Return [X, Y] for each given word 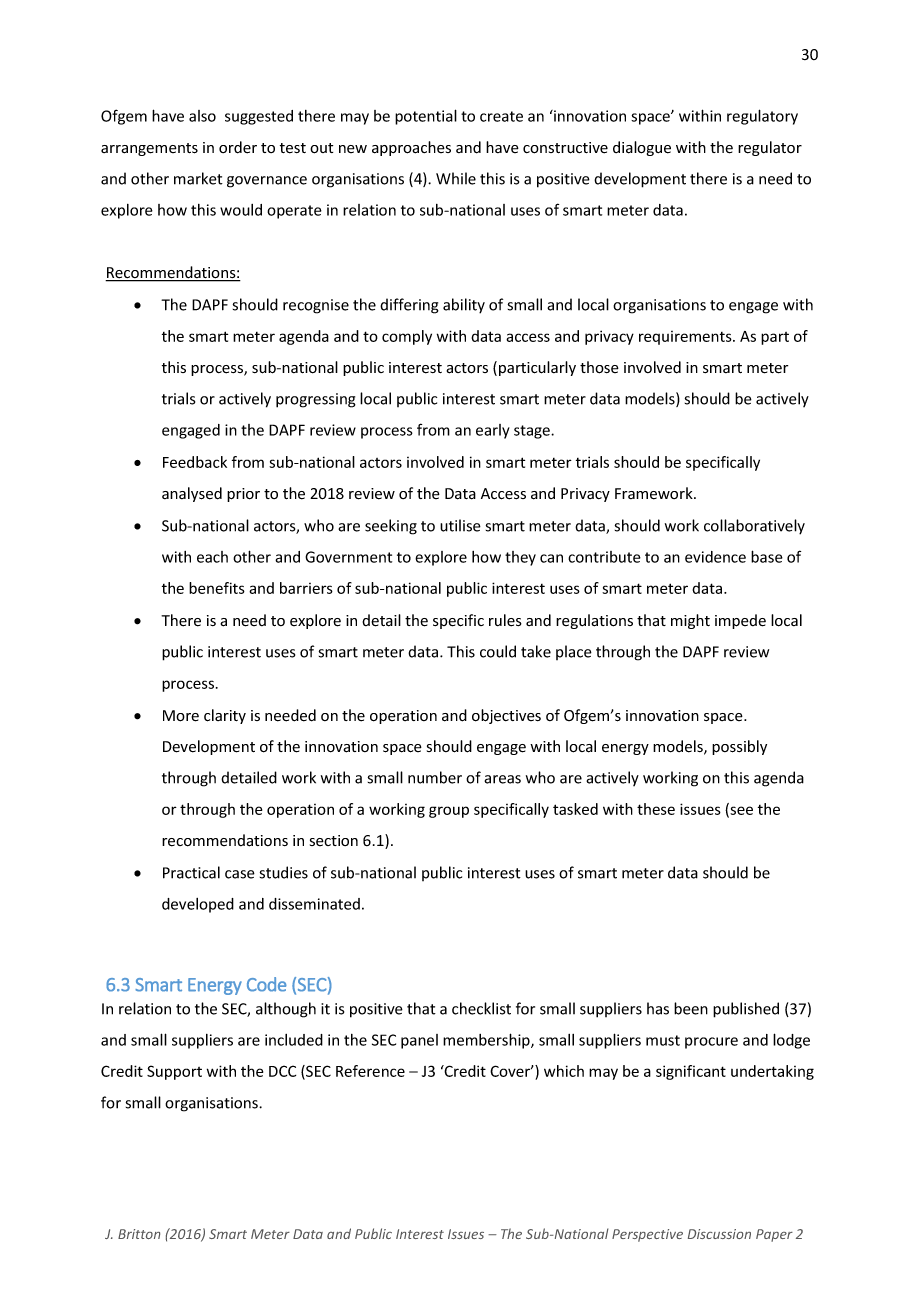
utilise [460, 525]
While [456, 178]
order [238, 147]
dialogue [642, 148]
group [449, 812]
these [656, 809]
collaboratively [754, 527]
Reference [370, 1071]
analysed [192, 494]
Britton [139, 1234]
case [240, 874]
